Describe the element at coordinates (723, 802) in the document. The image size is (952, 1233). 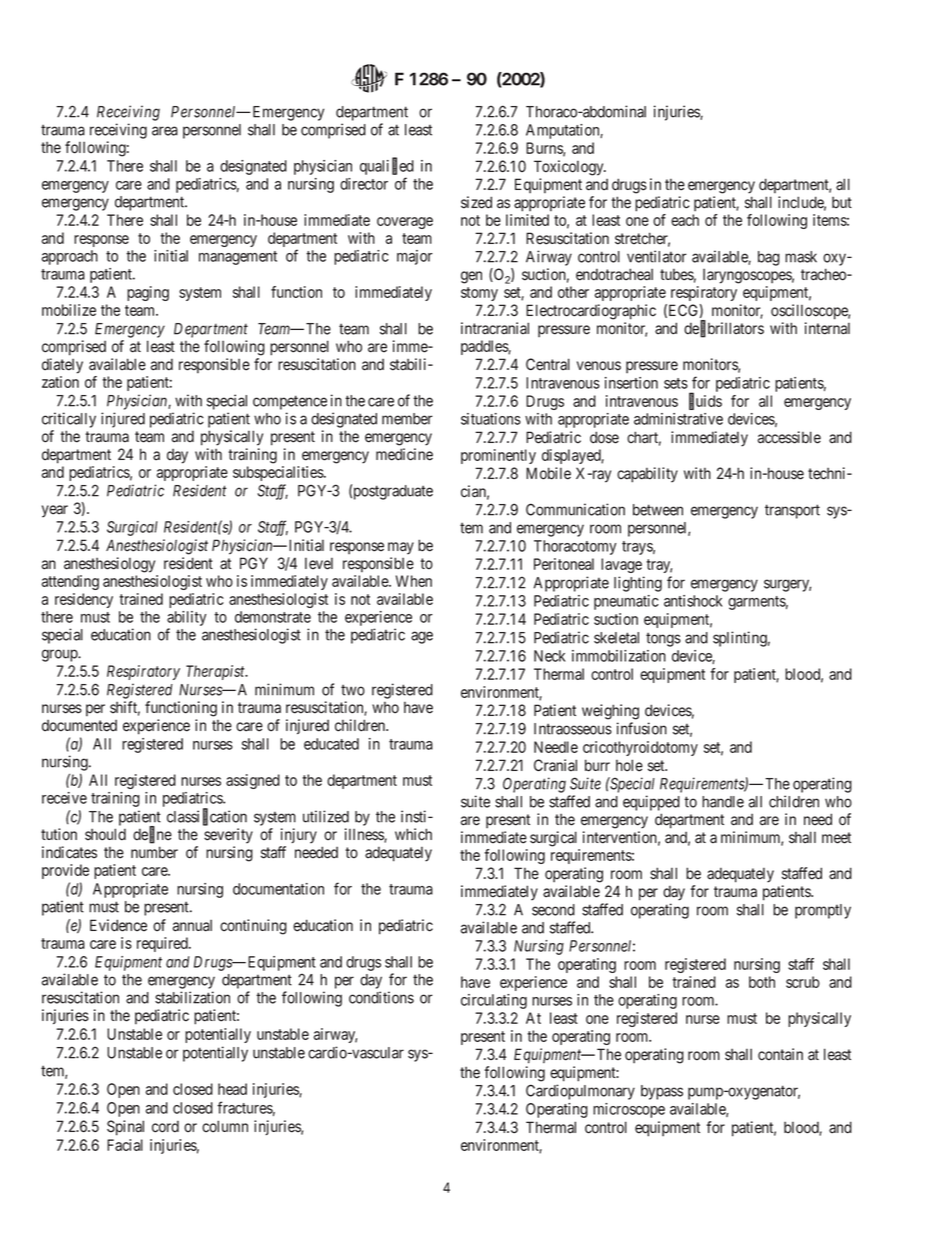
I see `handle` at that location.
